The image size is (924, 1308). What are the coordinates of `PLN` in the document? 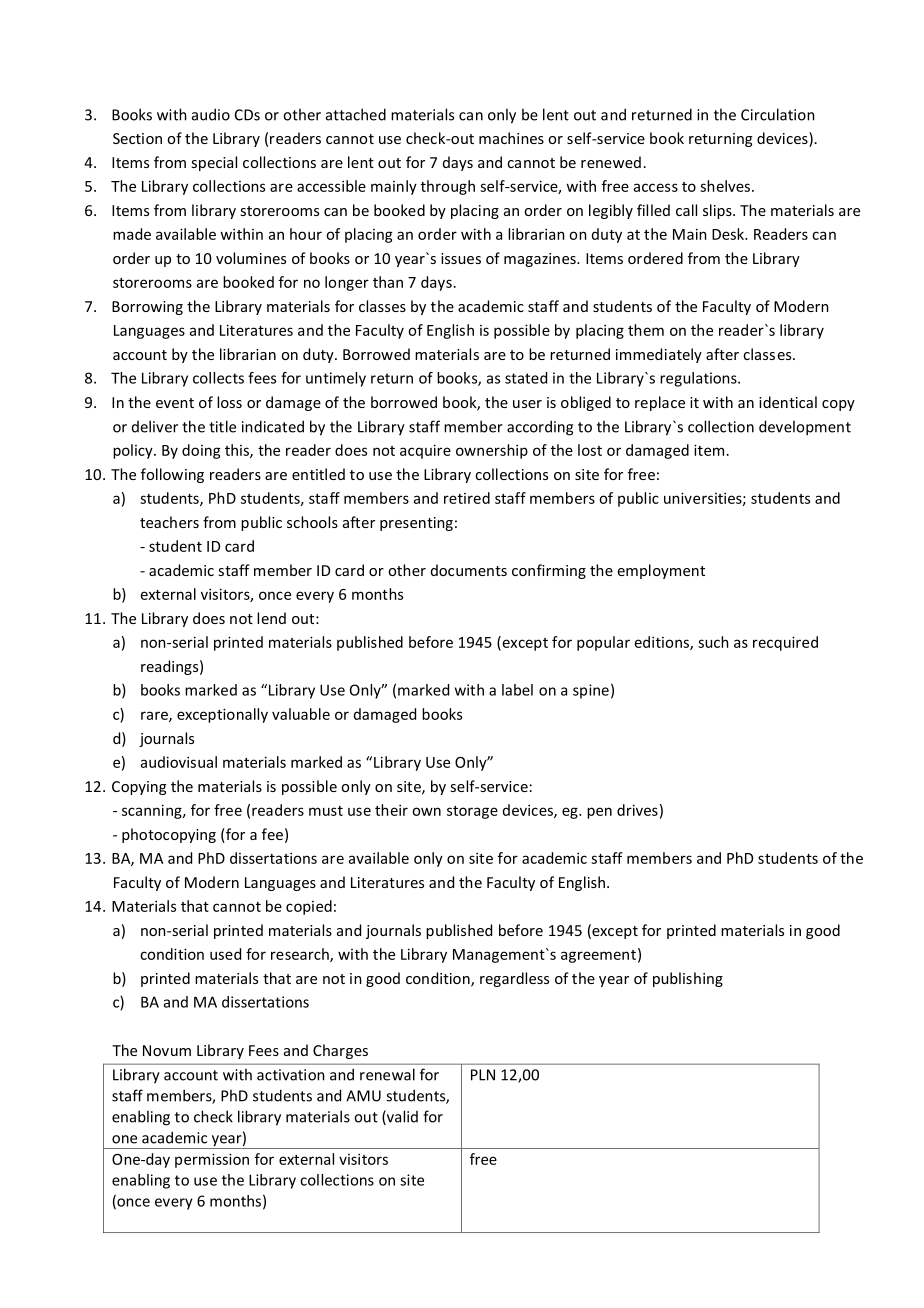 It's located at (483, 1075).
